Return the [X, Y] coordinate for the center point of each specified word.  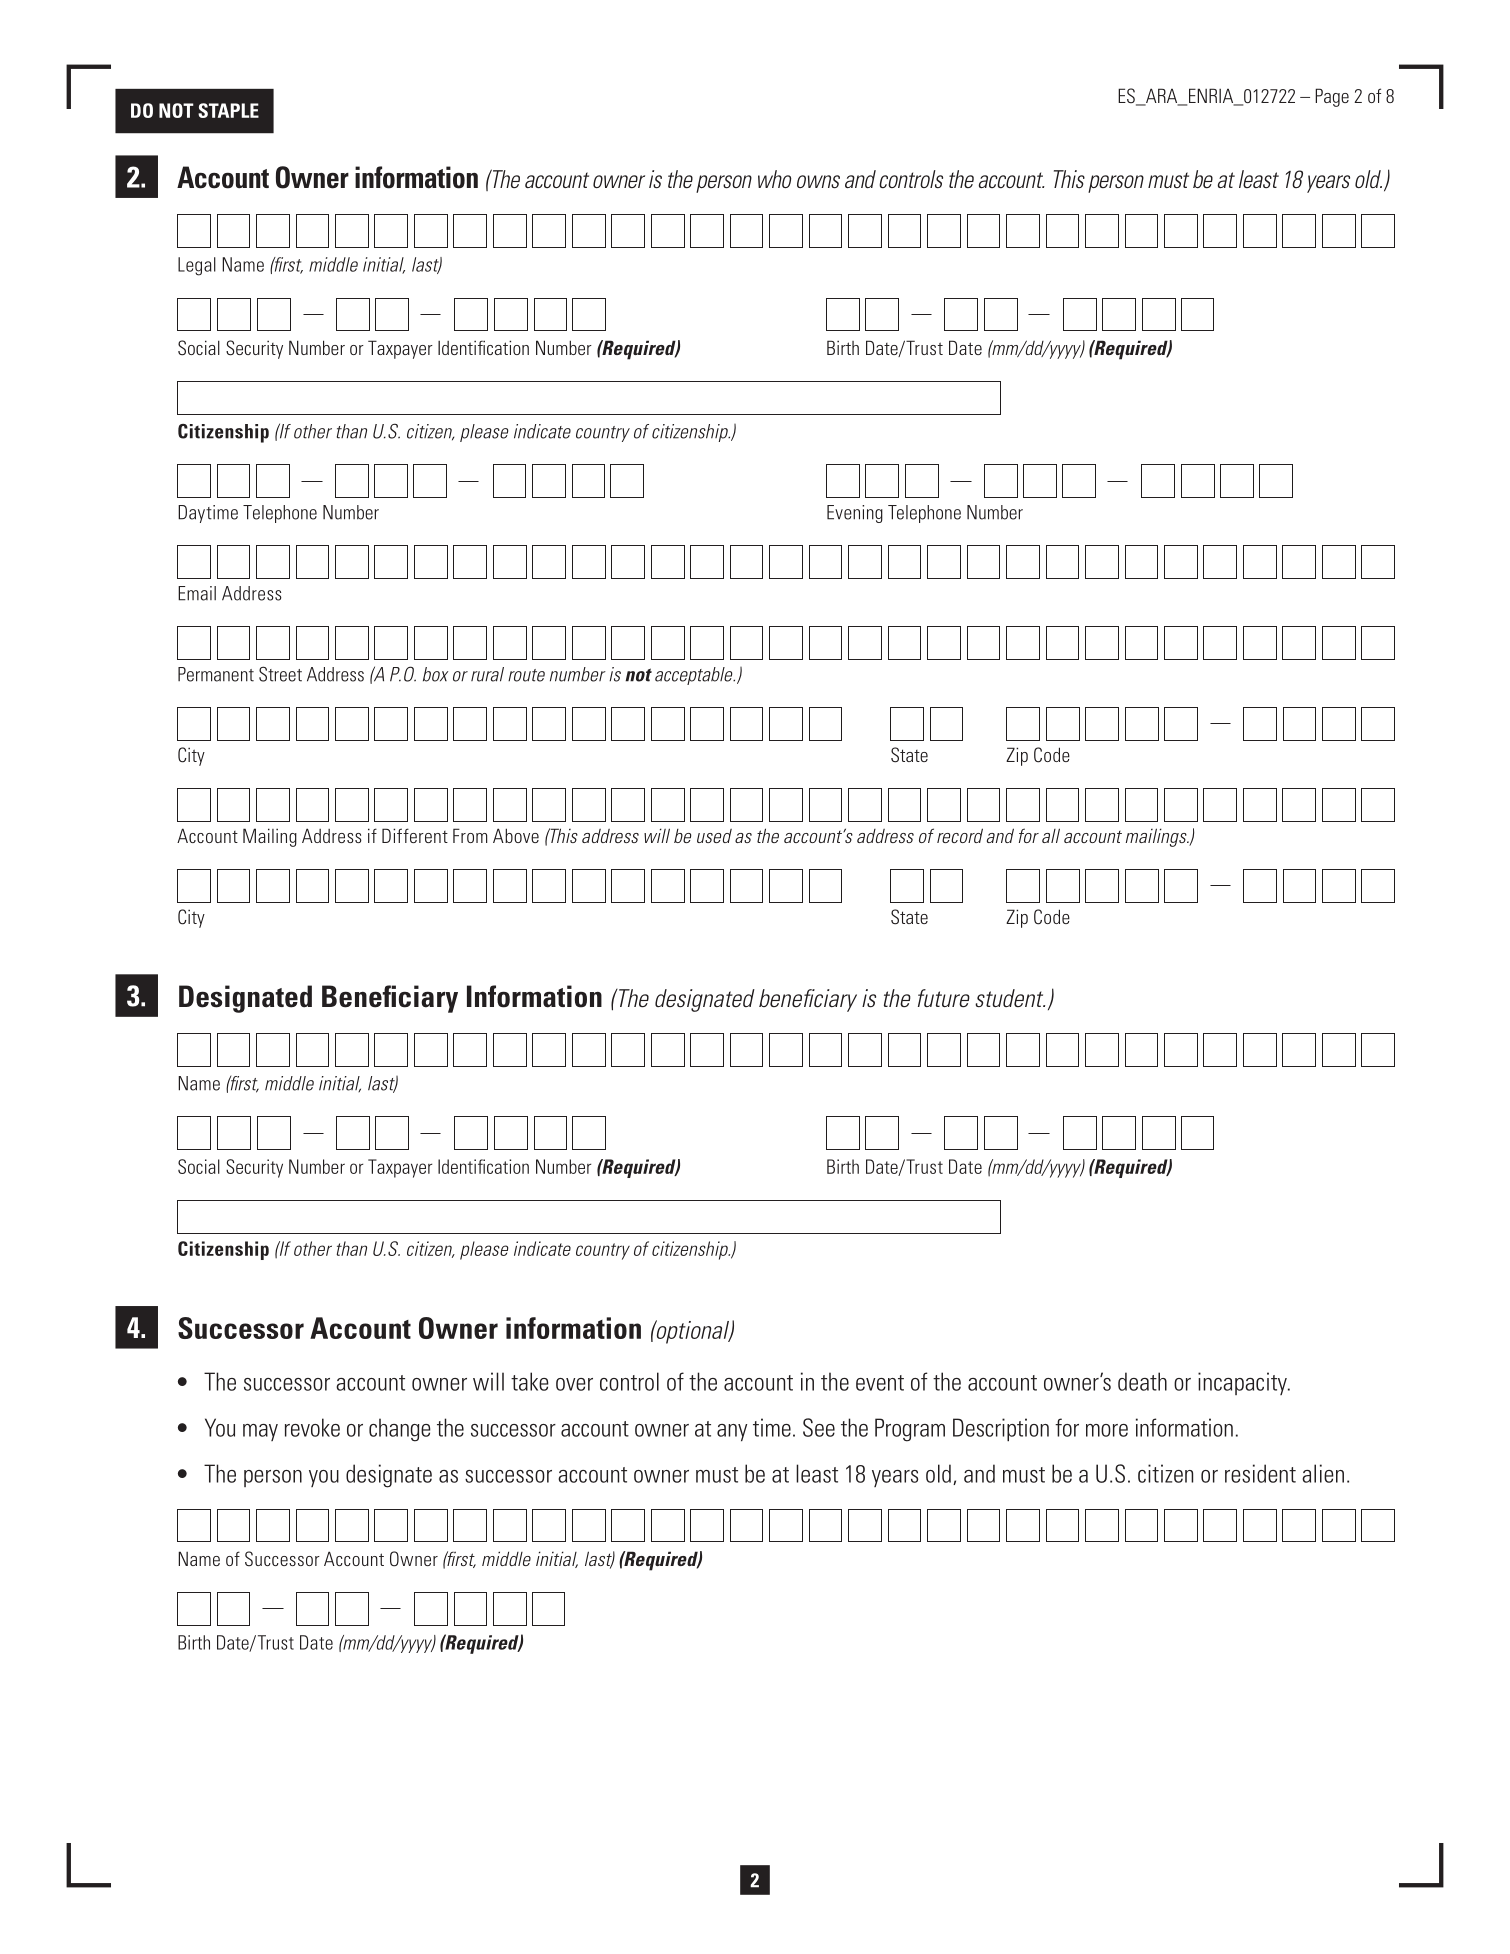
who [774, 179]
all [1051, 835]
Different [415, 835]
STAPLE [228, 110]
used [714, 836]
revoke [312, 1427]
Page [1332, 97]
